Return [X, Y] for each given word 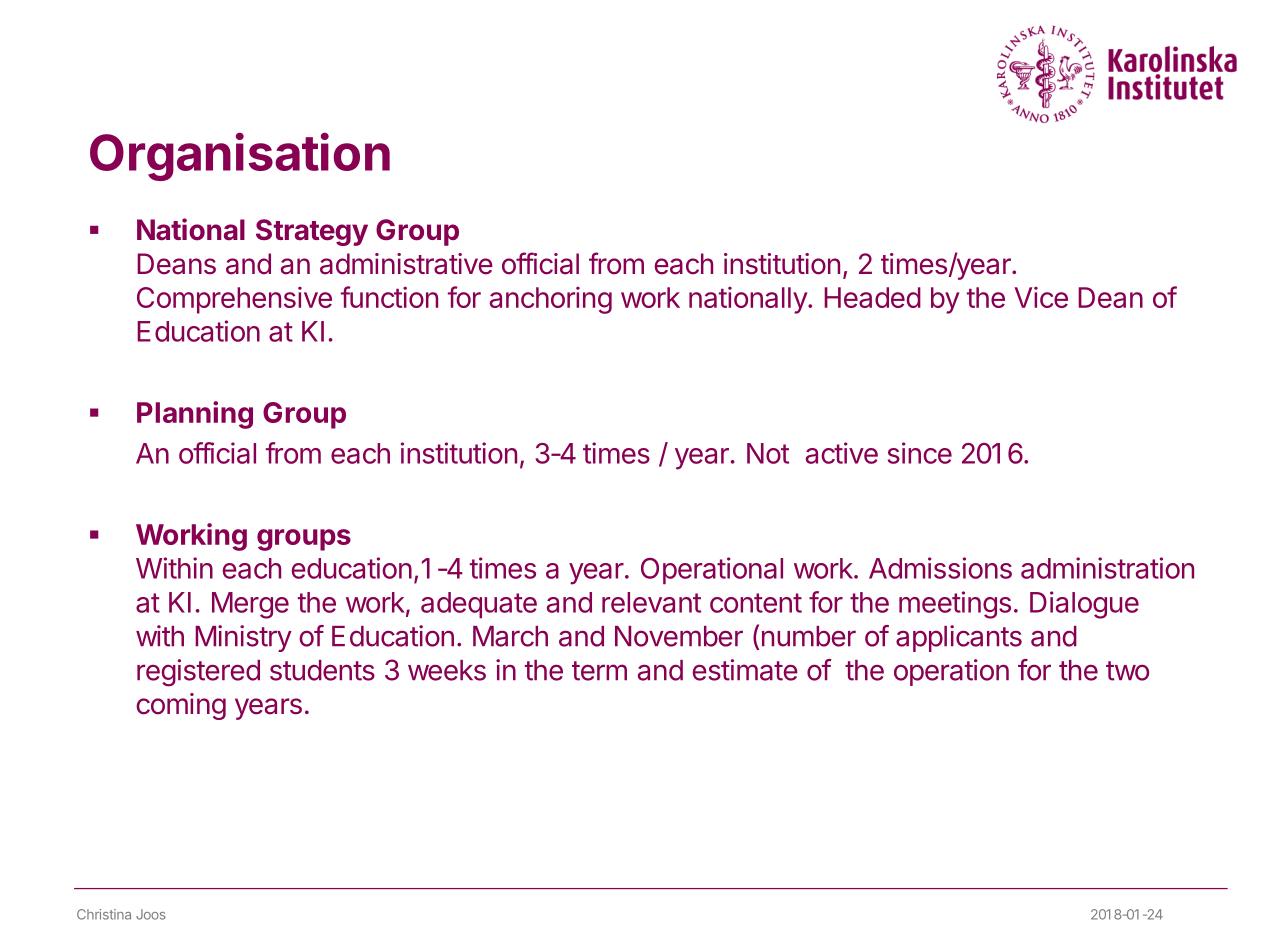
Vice [1041, 297]
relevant [651, 602]
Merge [250, 605]
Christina [104, 914]
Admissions [940, 568]
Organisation [240, 156]
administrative [406, 264]
